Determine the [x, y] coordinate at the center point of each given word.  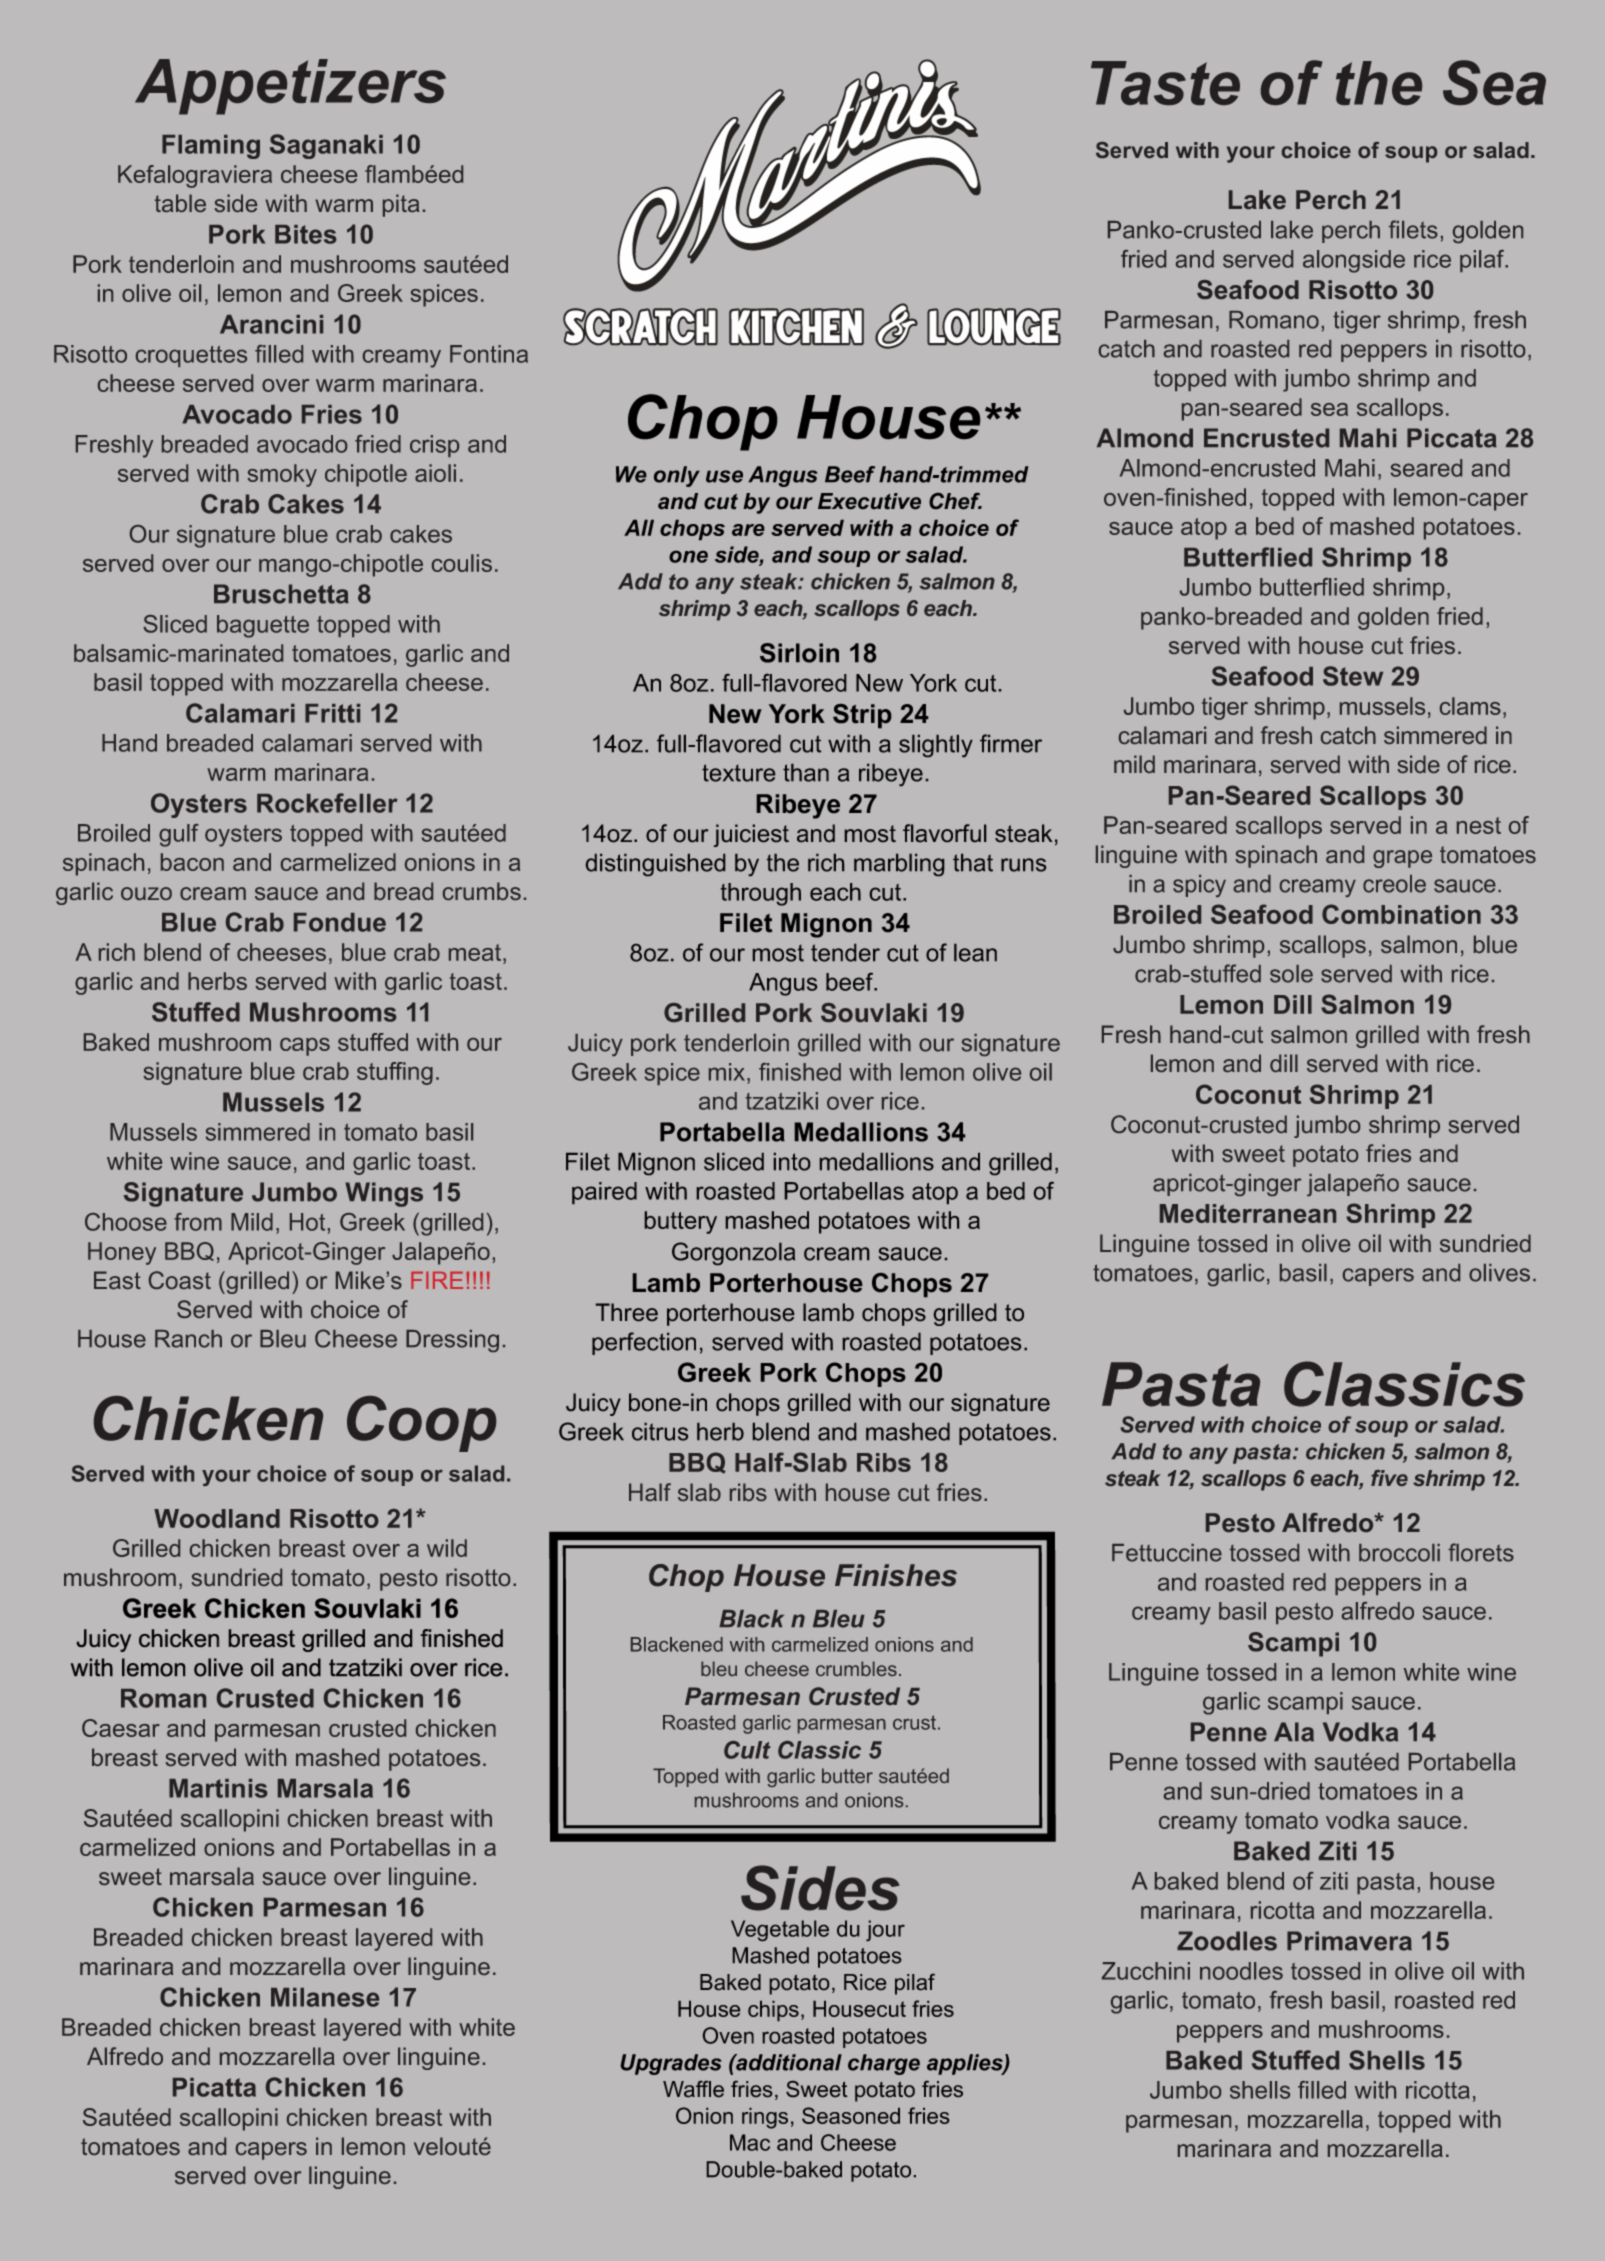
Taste [1165, 83]
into [792, 1162]
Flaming [211, 147]
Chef [955, 501]
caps [305, 1047]
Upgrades [671, 2064]
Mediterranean [1248, 1213]
